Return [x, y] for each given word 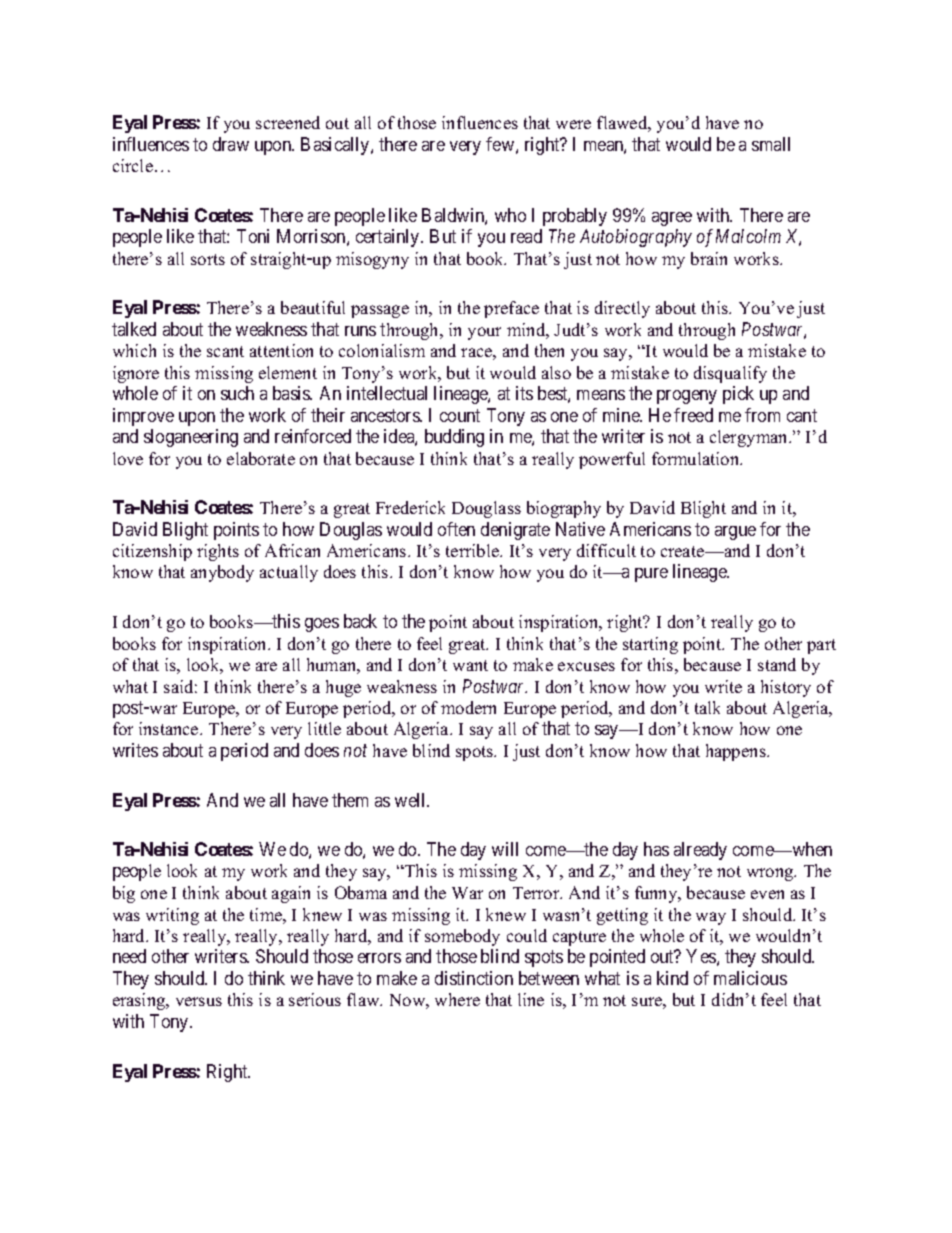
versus [199, 1001]
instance [170, 728]
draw [231, 144]
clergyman [750, 438]
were [573, 124]
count [460, 415]
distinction [474, 978]
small [771, 144]
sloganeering [191, 438]
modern [468, 707]
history [786, 688]
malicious [750, 978]
